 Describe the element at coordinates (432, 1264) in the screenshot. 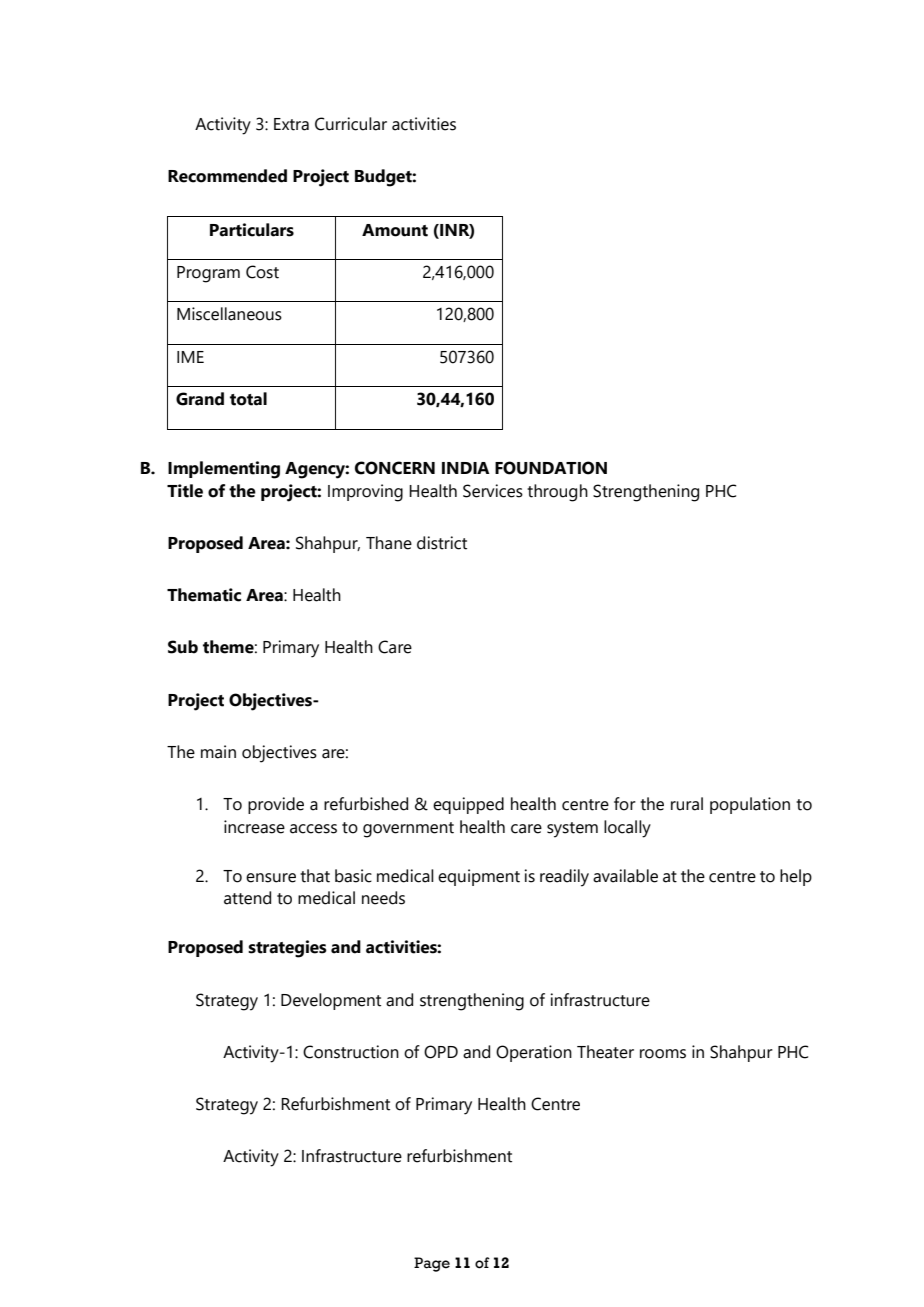

I see `Page` at that location.
